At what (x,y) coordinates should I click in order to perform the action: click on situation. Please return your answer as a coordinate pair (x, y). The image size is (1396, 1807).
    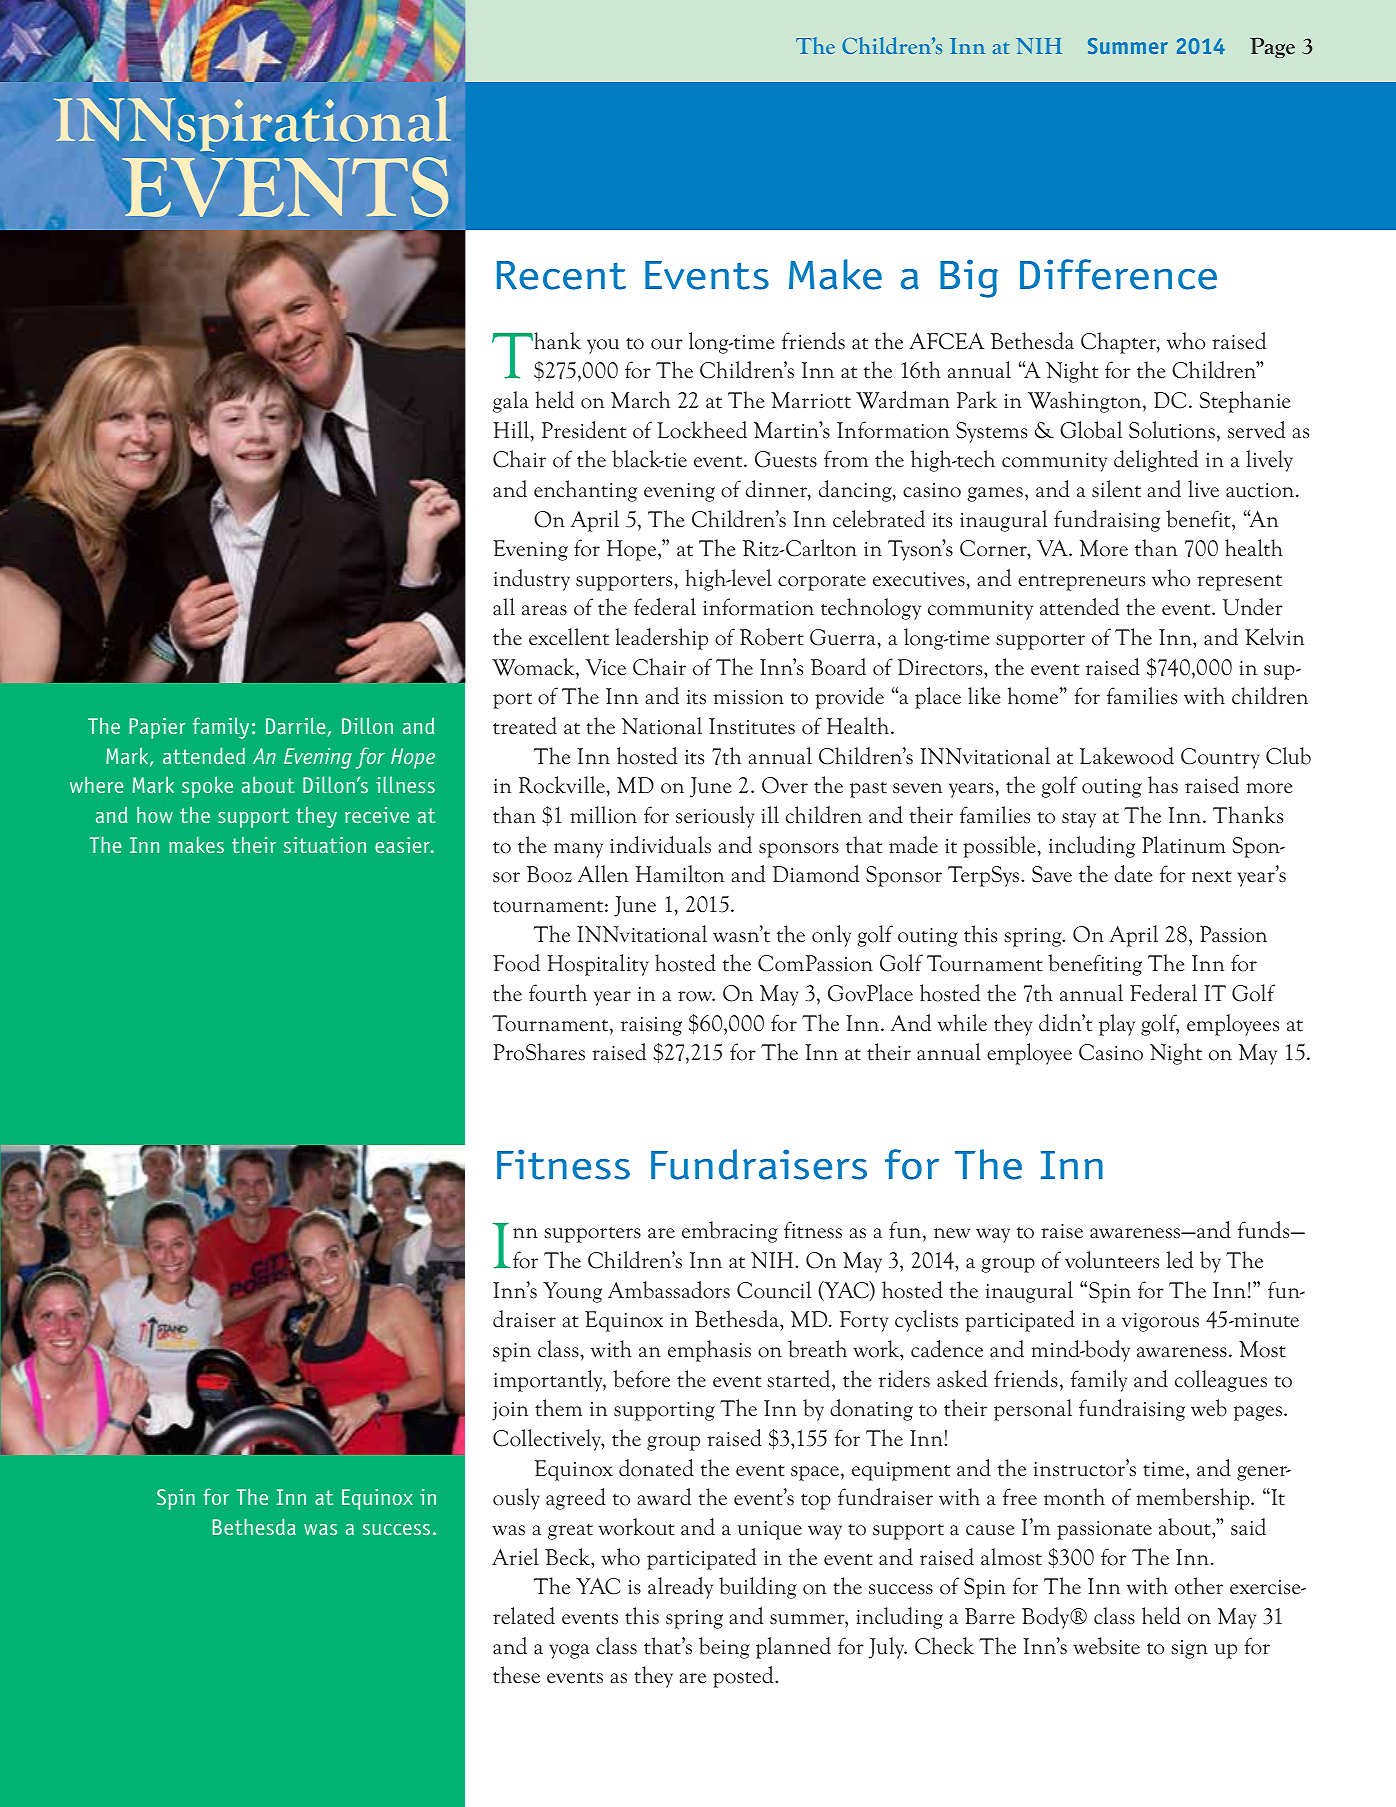
    Looking at the image, I should click on (325, 845).
